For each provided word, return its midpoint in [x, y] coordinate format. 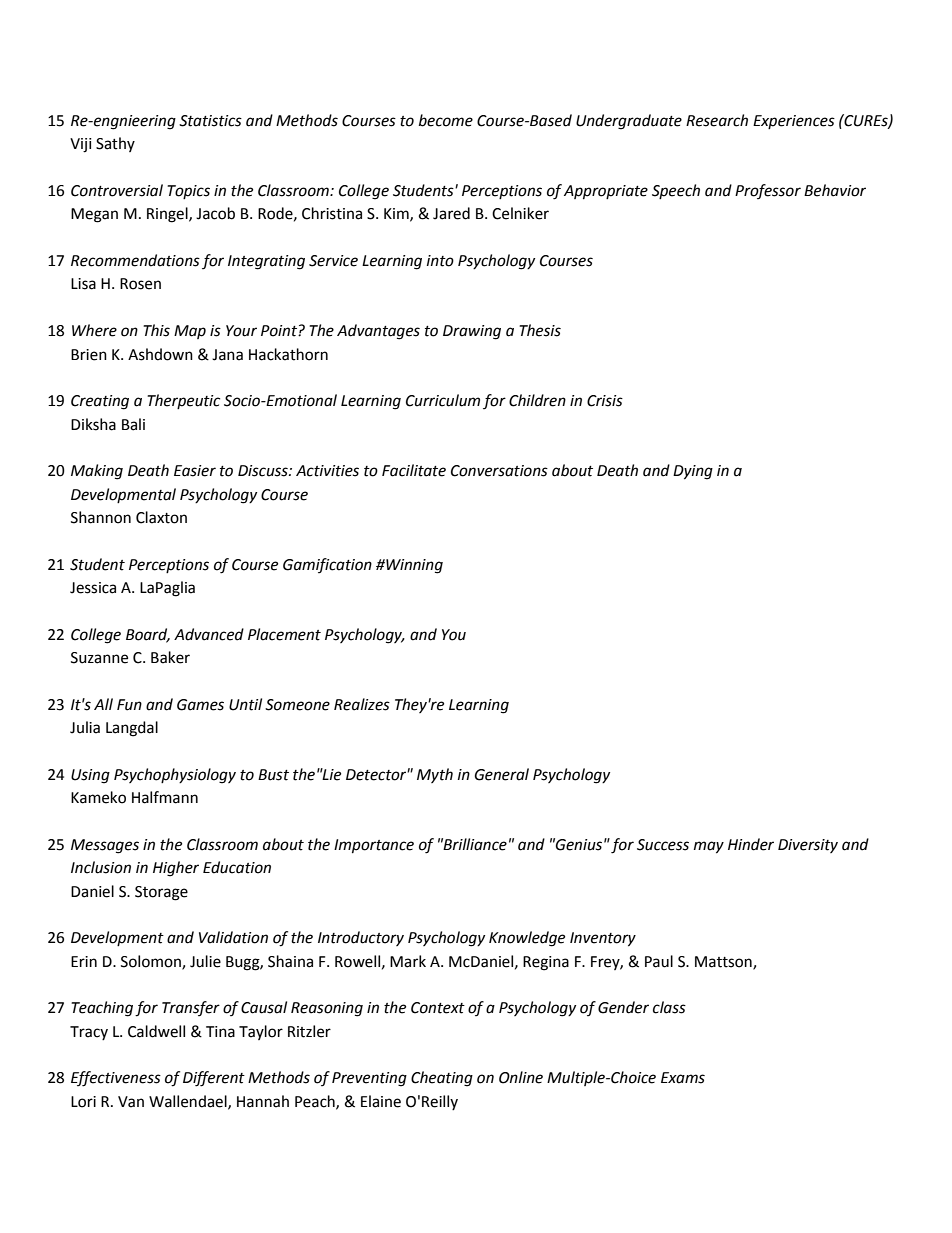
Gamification [327, 565]
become [446, 120]
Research [717, 120]
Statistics [210, 121]
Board [148, 635]
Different [214, 1079]
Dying [693, 472]
